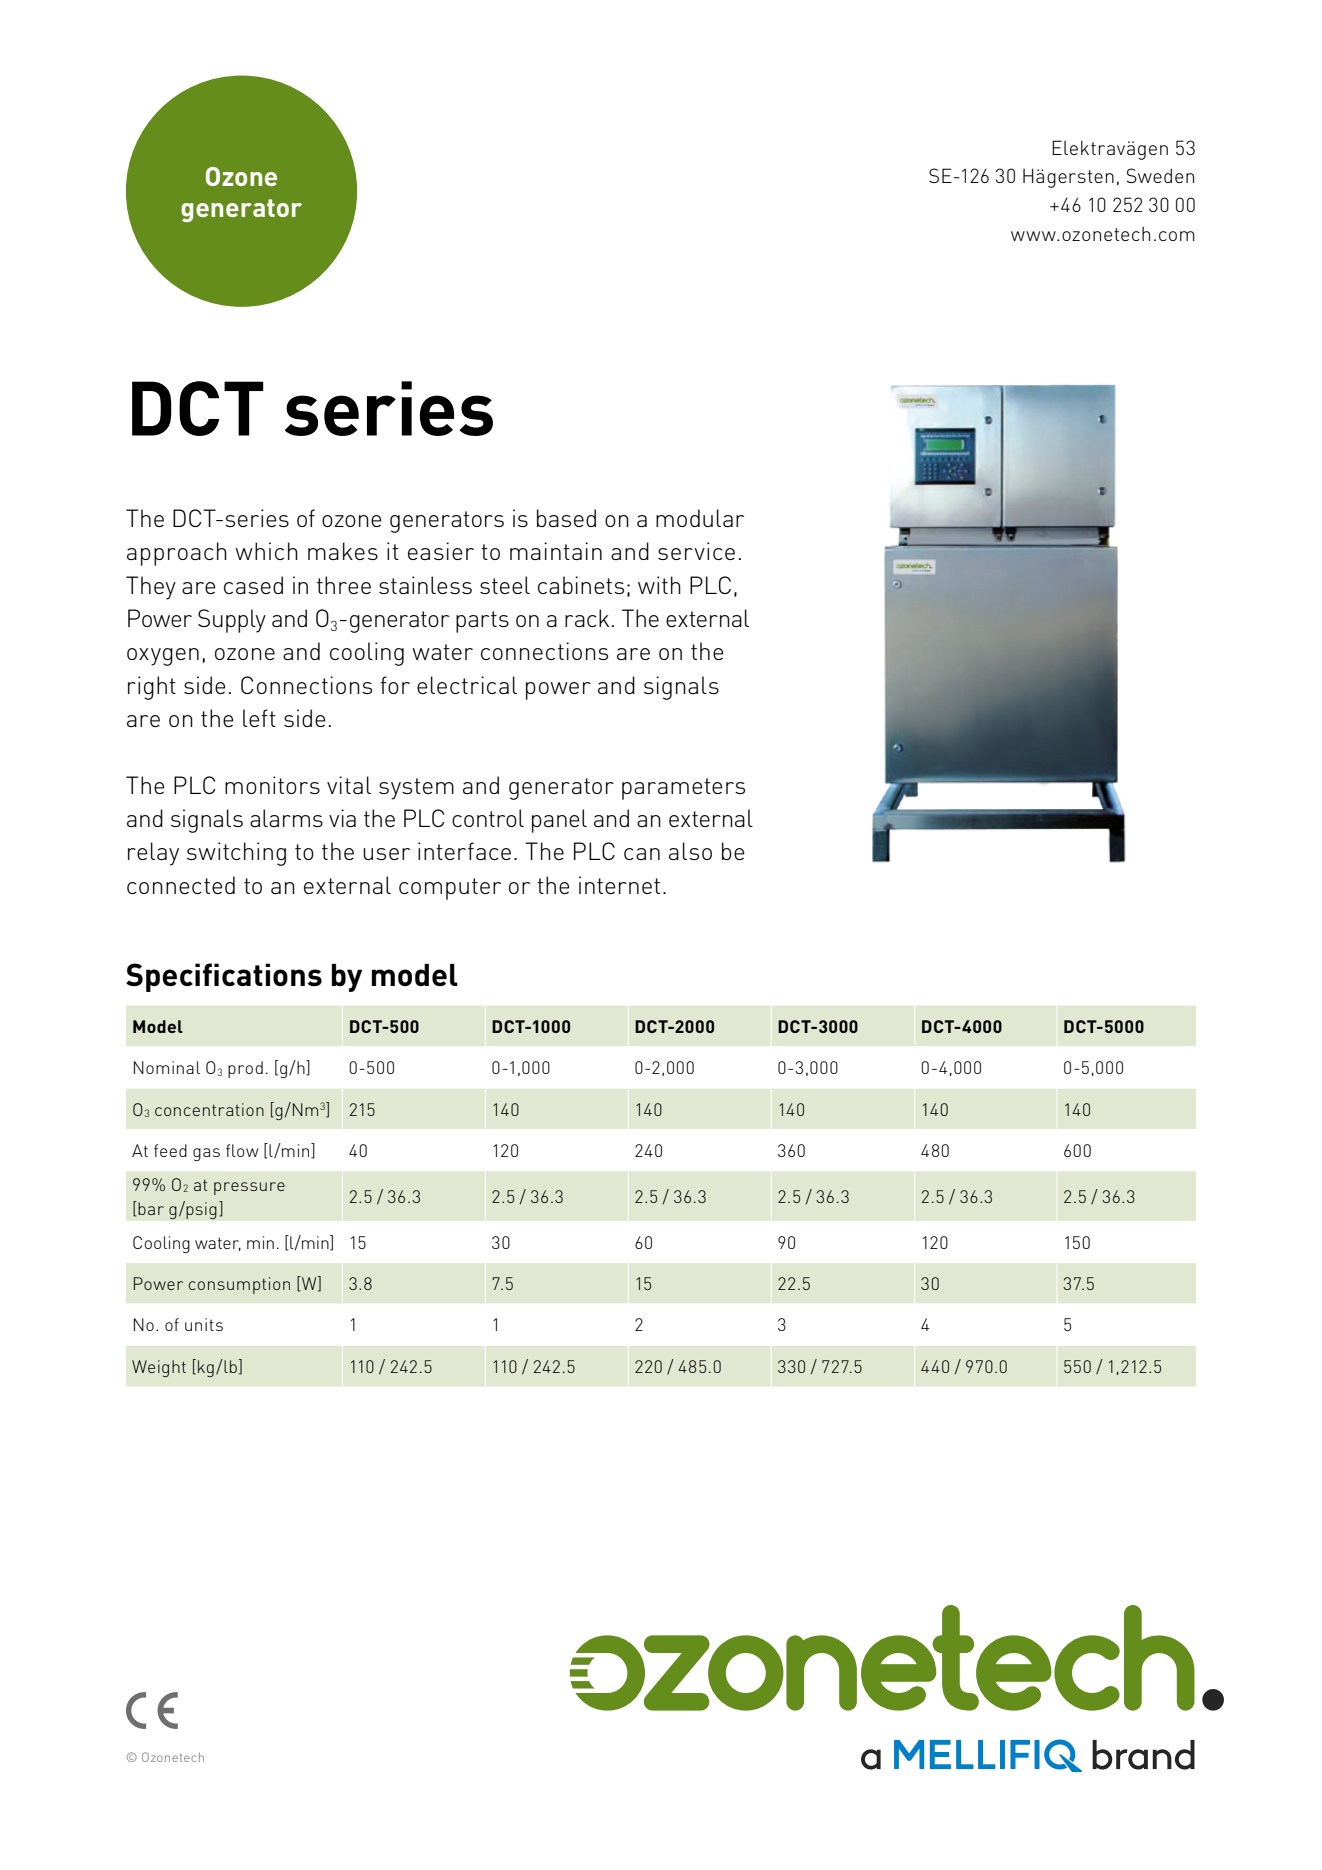  Describe the element at coordinates (1160, 175) in the image. I see `Sweden` at that location.
